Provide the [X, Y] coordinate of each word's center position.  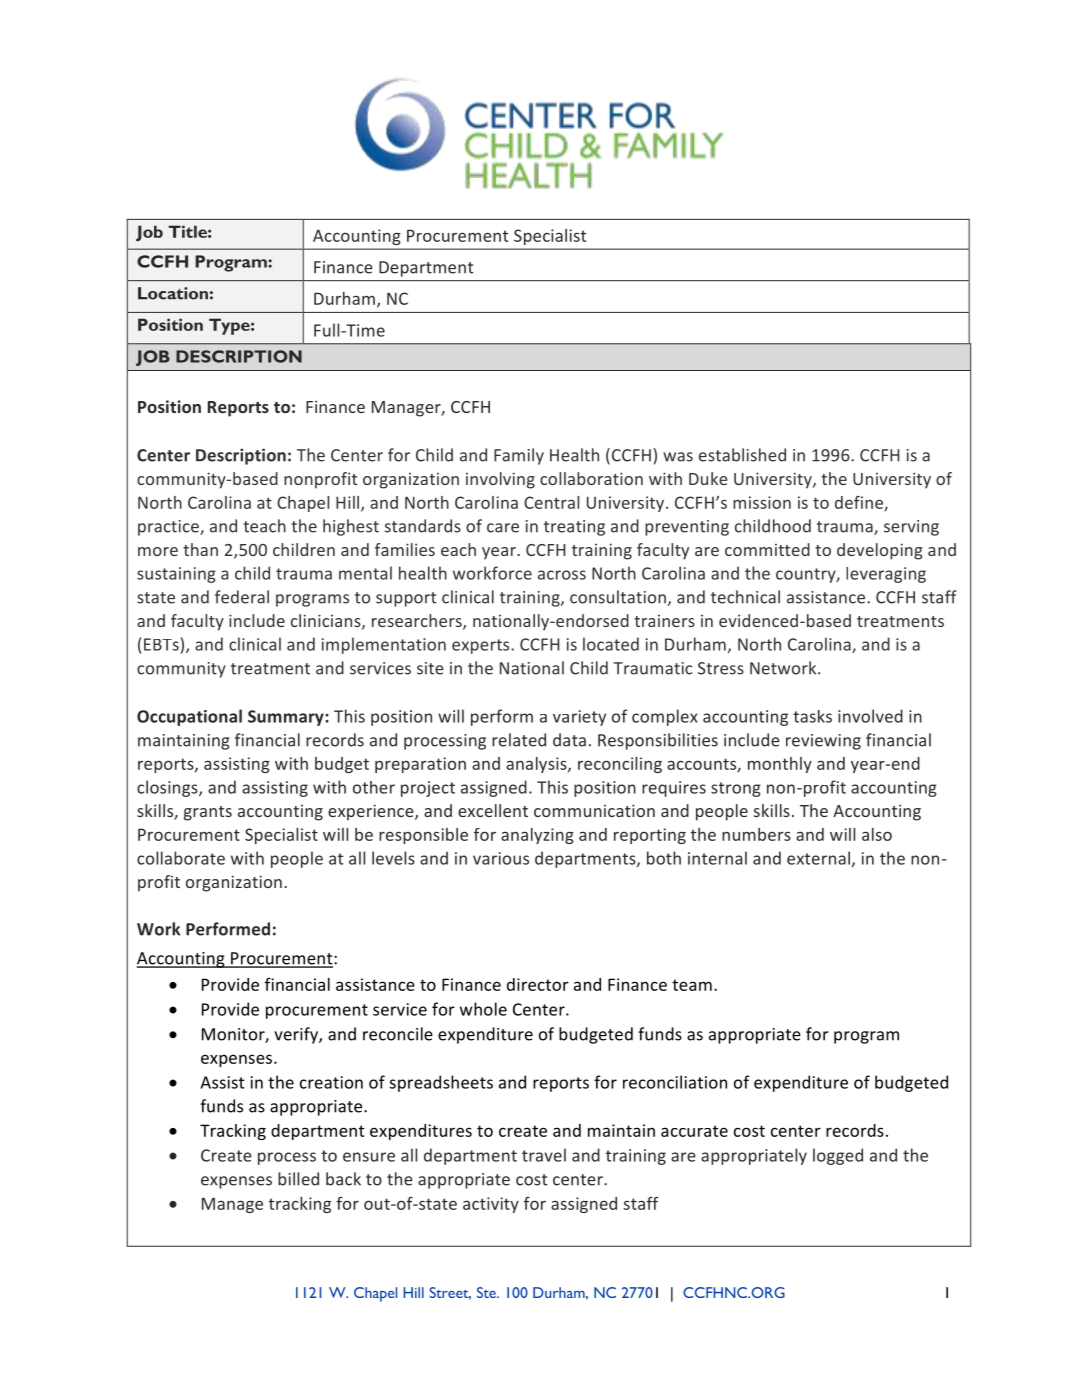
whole [483, 1009]
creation [331, 1082]
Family [519, 456]
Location [173, 293]
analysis [537, 765]
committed [767, 549]
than [200, 549]
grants [208, 813]
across [562, 575]
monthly [780, 765]
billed [298, 1179]
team [692, 985]
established [742, 455]
